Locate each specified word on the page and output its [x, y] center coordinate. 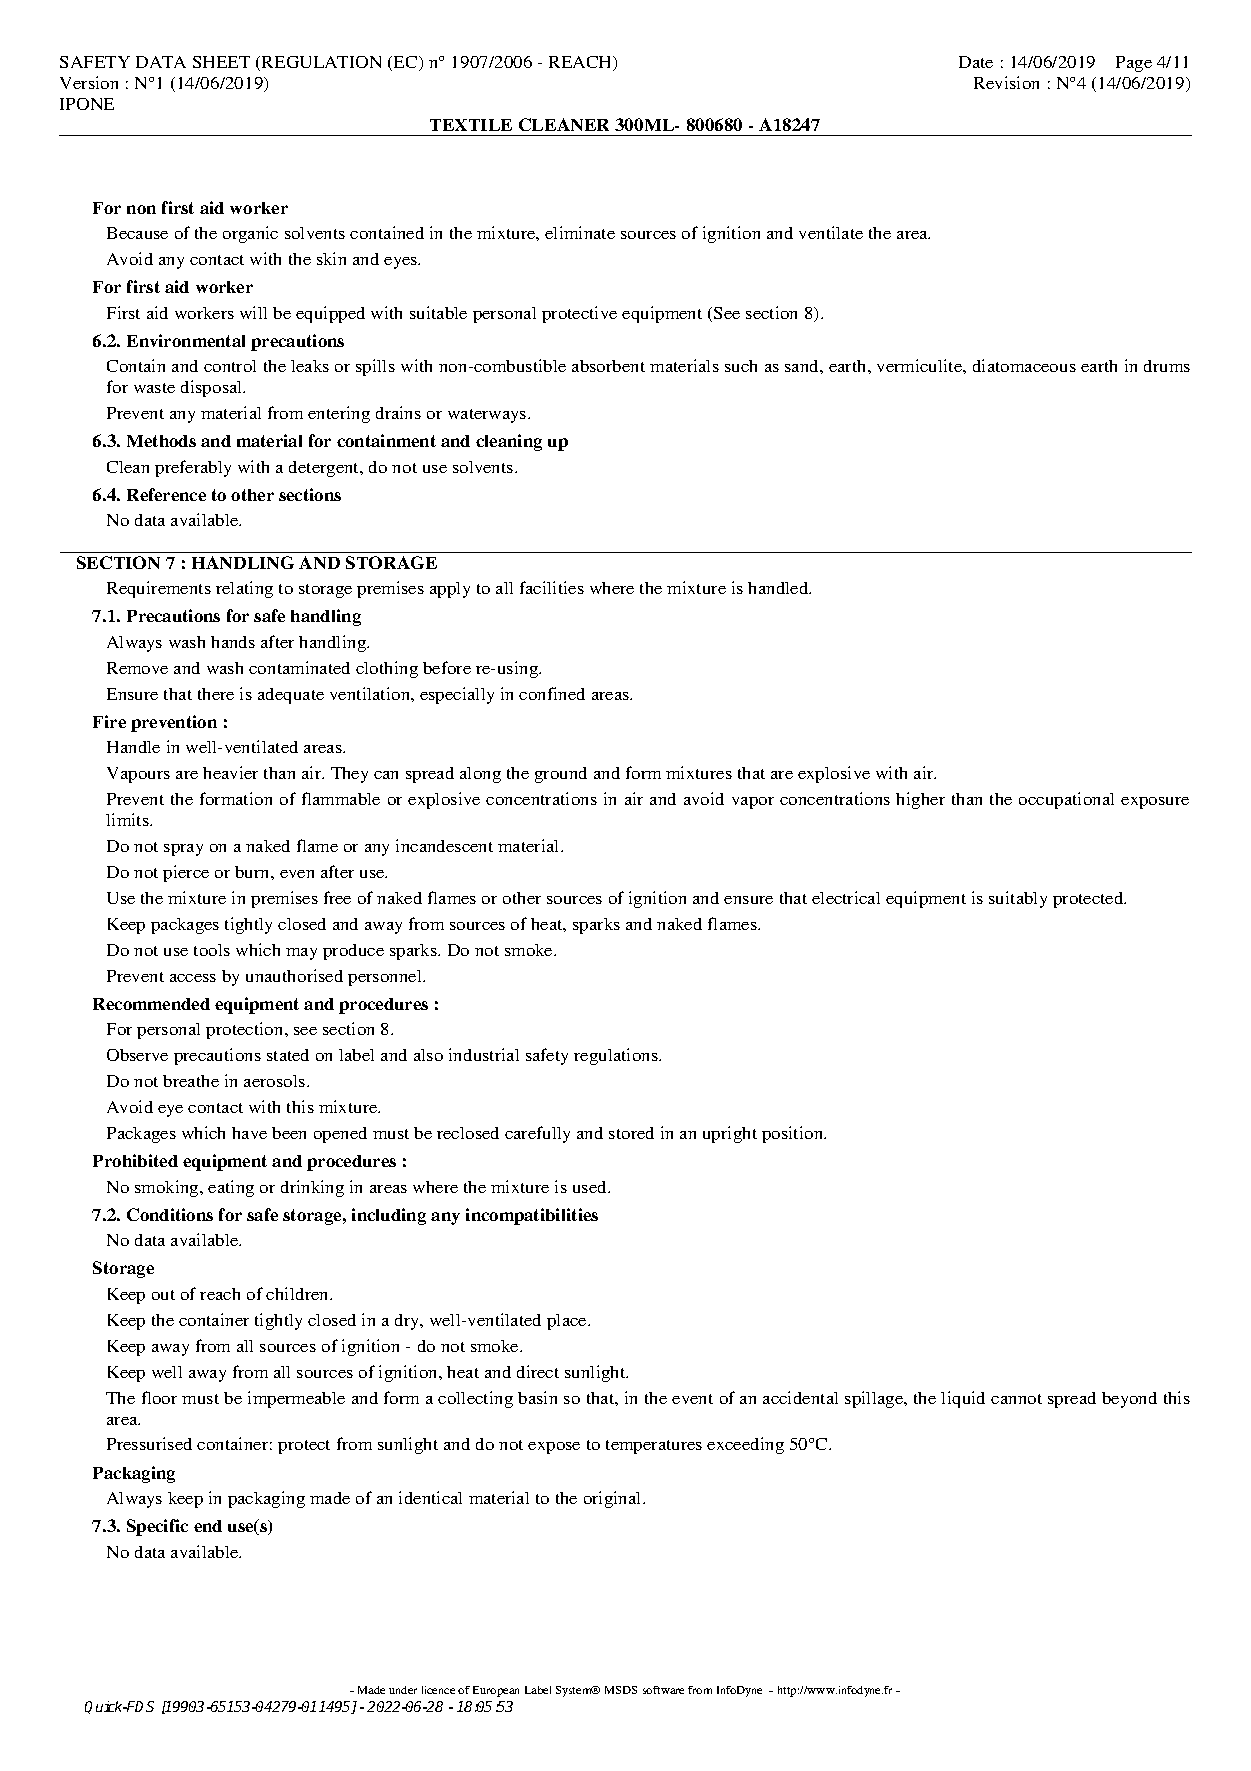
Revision [1006, 82]
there [216, 694]
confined [552, 693]
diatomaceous [1024, 365]
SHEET [221, 62]
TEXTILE [471, 125]
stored [631, 1133]
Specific [157, 1527]
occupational [1066, 800]
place [568, 1322]
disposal [213, 388]
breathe [191, 1081]
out [163, 1295]
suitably [1018, 899]
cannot [1016, 1399]
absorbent [608, 366]
